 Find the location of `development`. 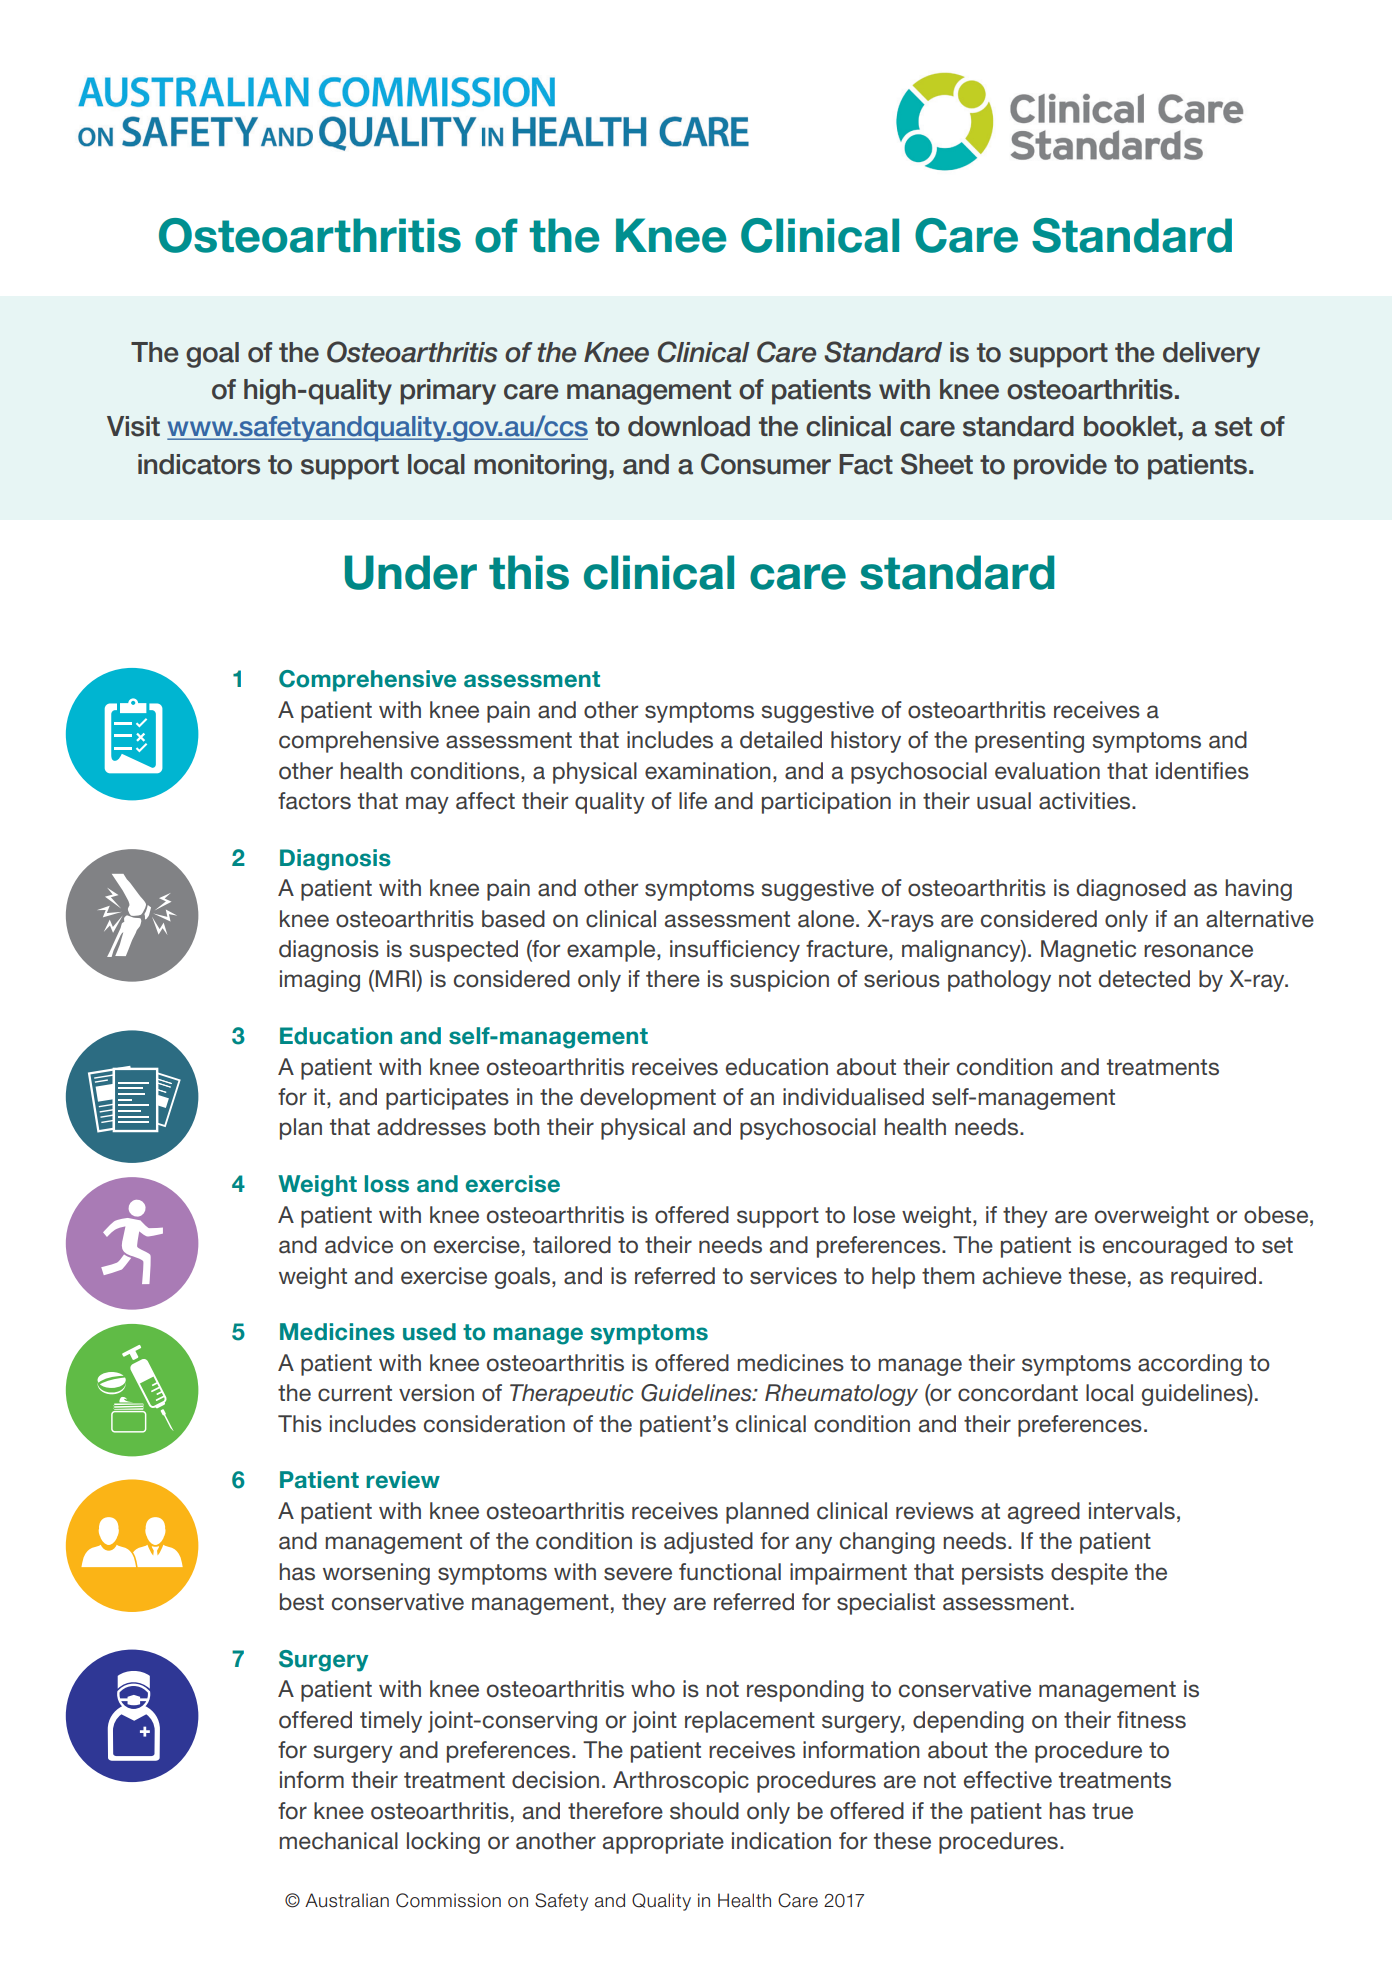

development is located at coordinates (648, 1099).
